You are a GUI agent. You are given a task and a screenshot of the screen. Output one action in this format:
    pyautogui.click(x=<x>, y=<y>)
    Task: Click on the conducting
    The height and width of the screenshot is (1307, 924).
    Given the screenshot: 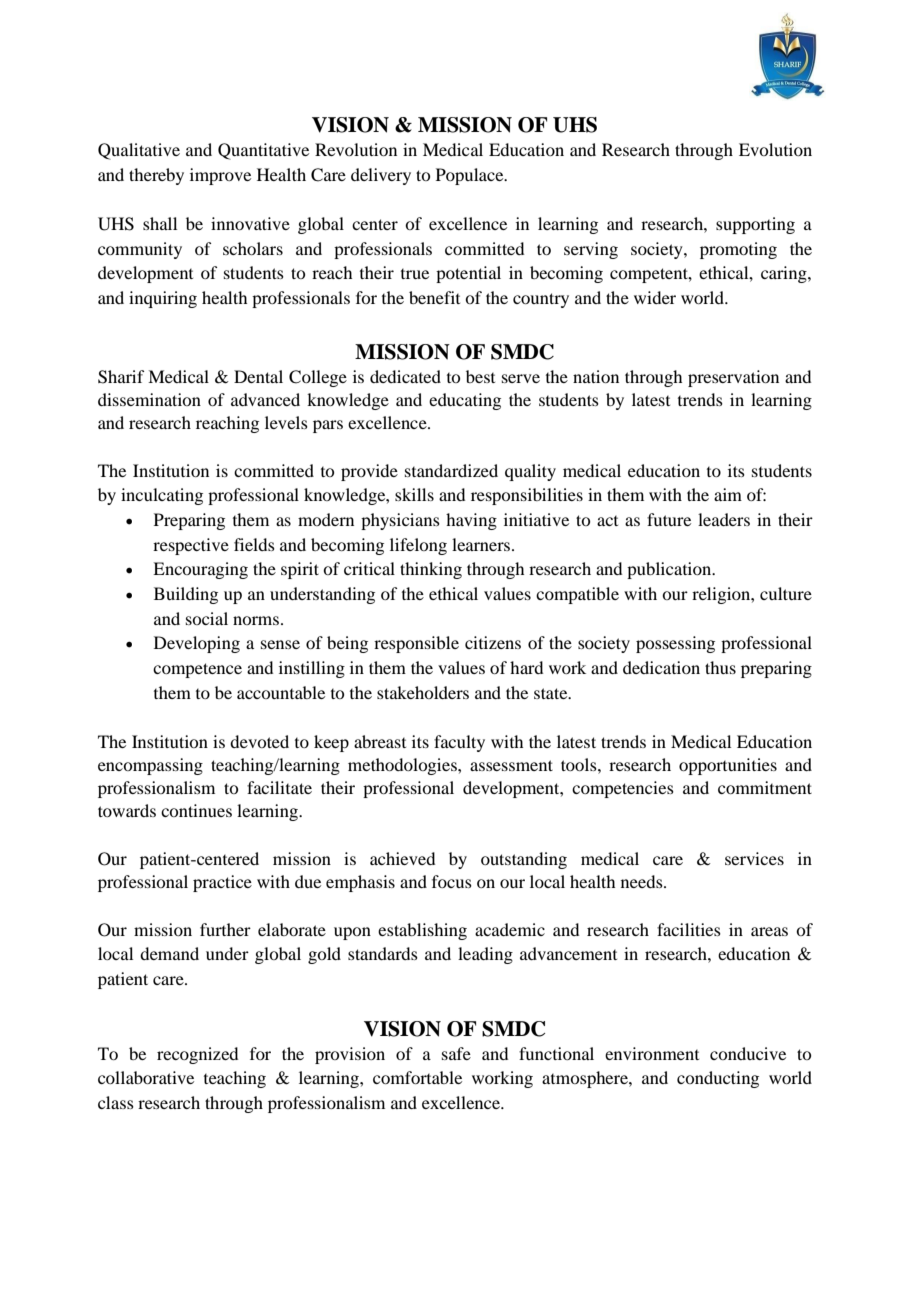 What is the action you would take?
    pyautogui.click(x=718, y=1079)
